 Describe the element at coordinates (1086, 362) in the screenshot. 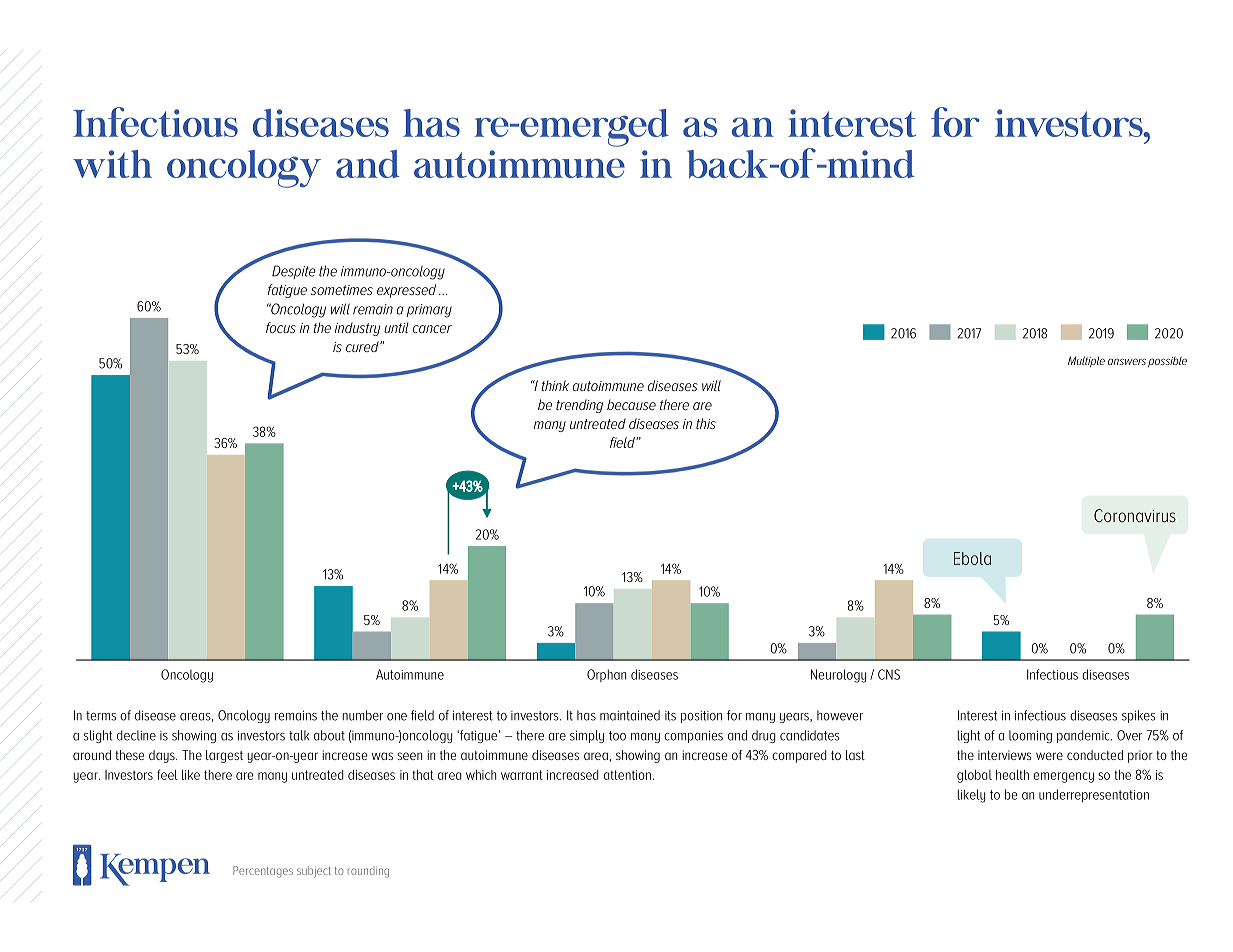

I see `Multiple` at that location.
